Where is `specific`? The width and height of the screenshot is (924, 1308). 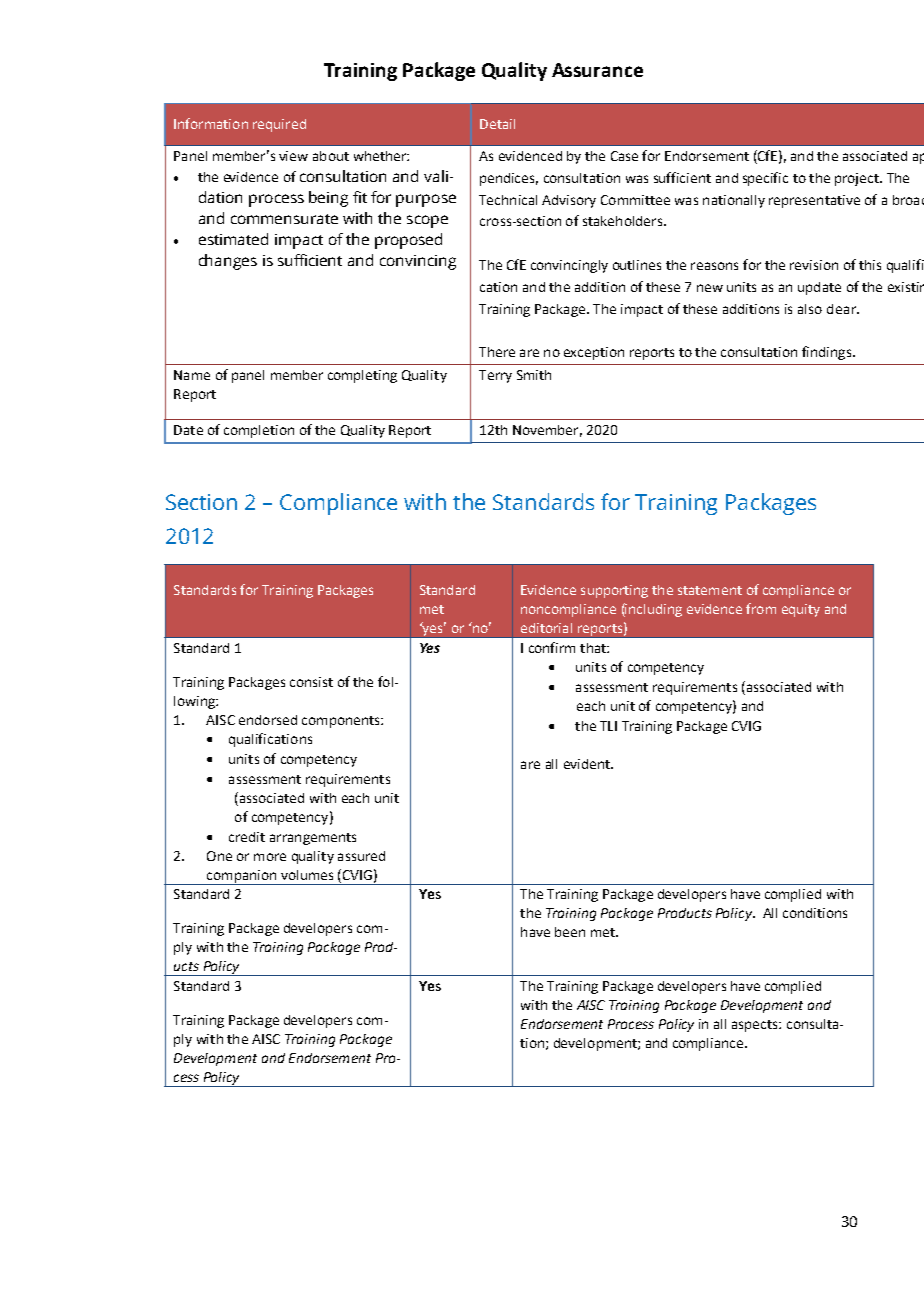 specific is located at coordinates (765, 179).
